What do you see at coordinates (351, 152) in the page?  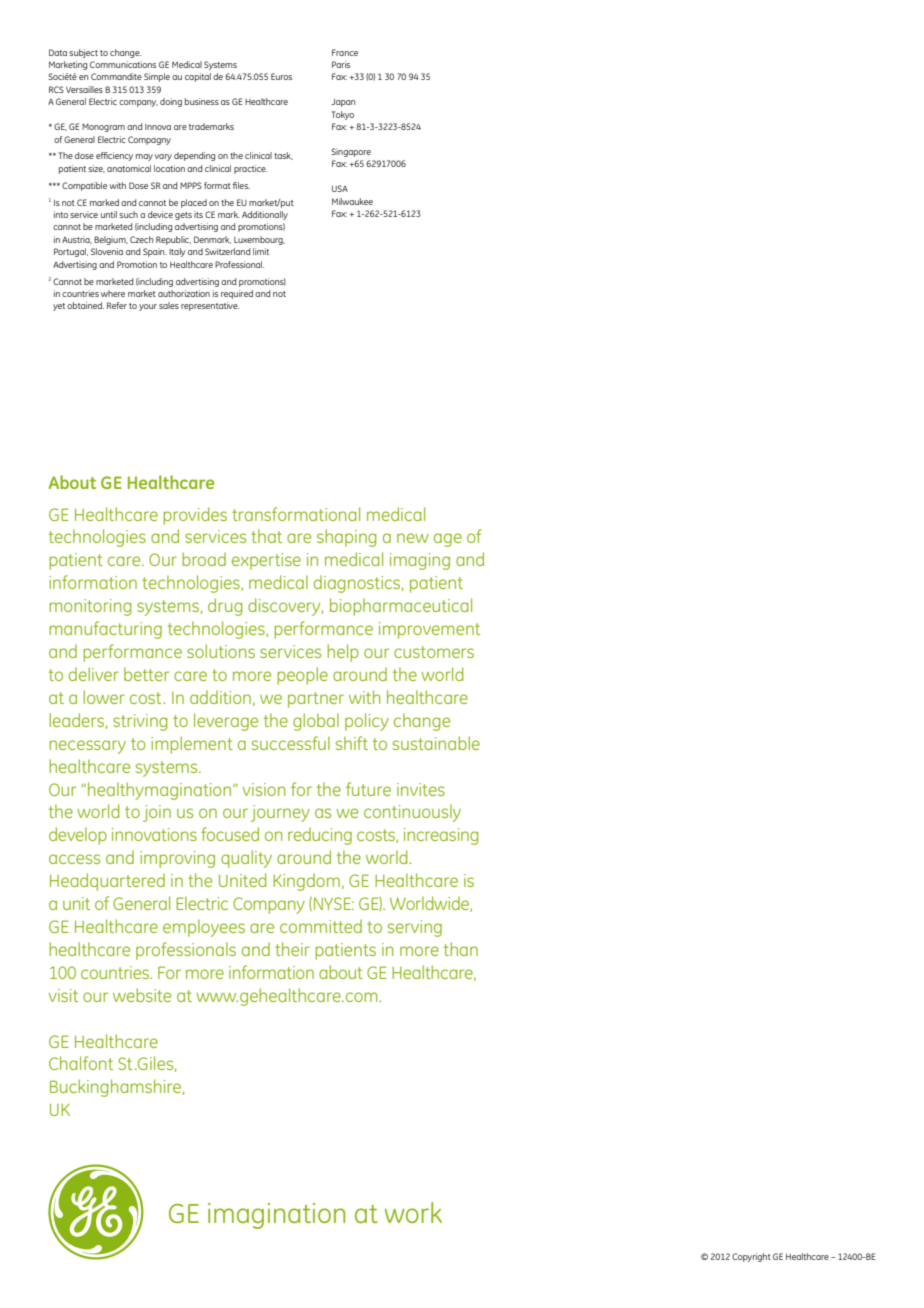 I see `Singapore` at bounding box center [351, 152].
